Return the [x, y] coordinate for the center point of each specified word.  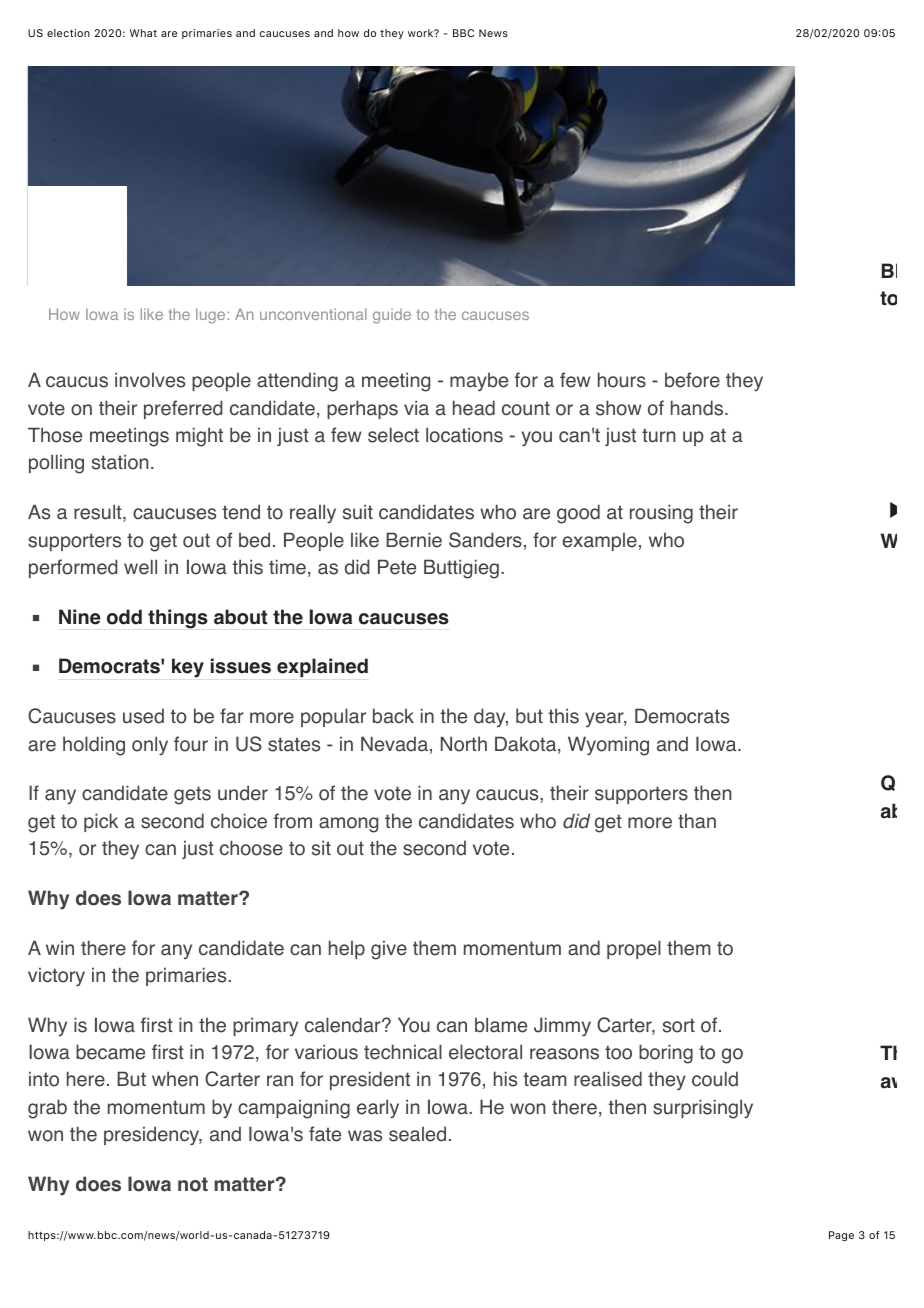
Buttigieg [461, 569]
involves [150, 380]
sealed [417, 1134]
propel [634, 949]
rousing [661, 514]
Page [841, 1236]
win [60, 947]
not [193, 1184]
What [143, 33]
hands [698, 408]
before [692, 380]
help [347, 949]
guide [392, 316]
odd [124, 617]
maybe [479, 381]
